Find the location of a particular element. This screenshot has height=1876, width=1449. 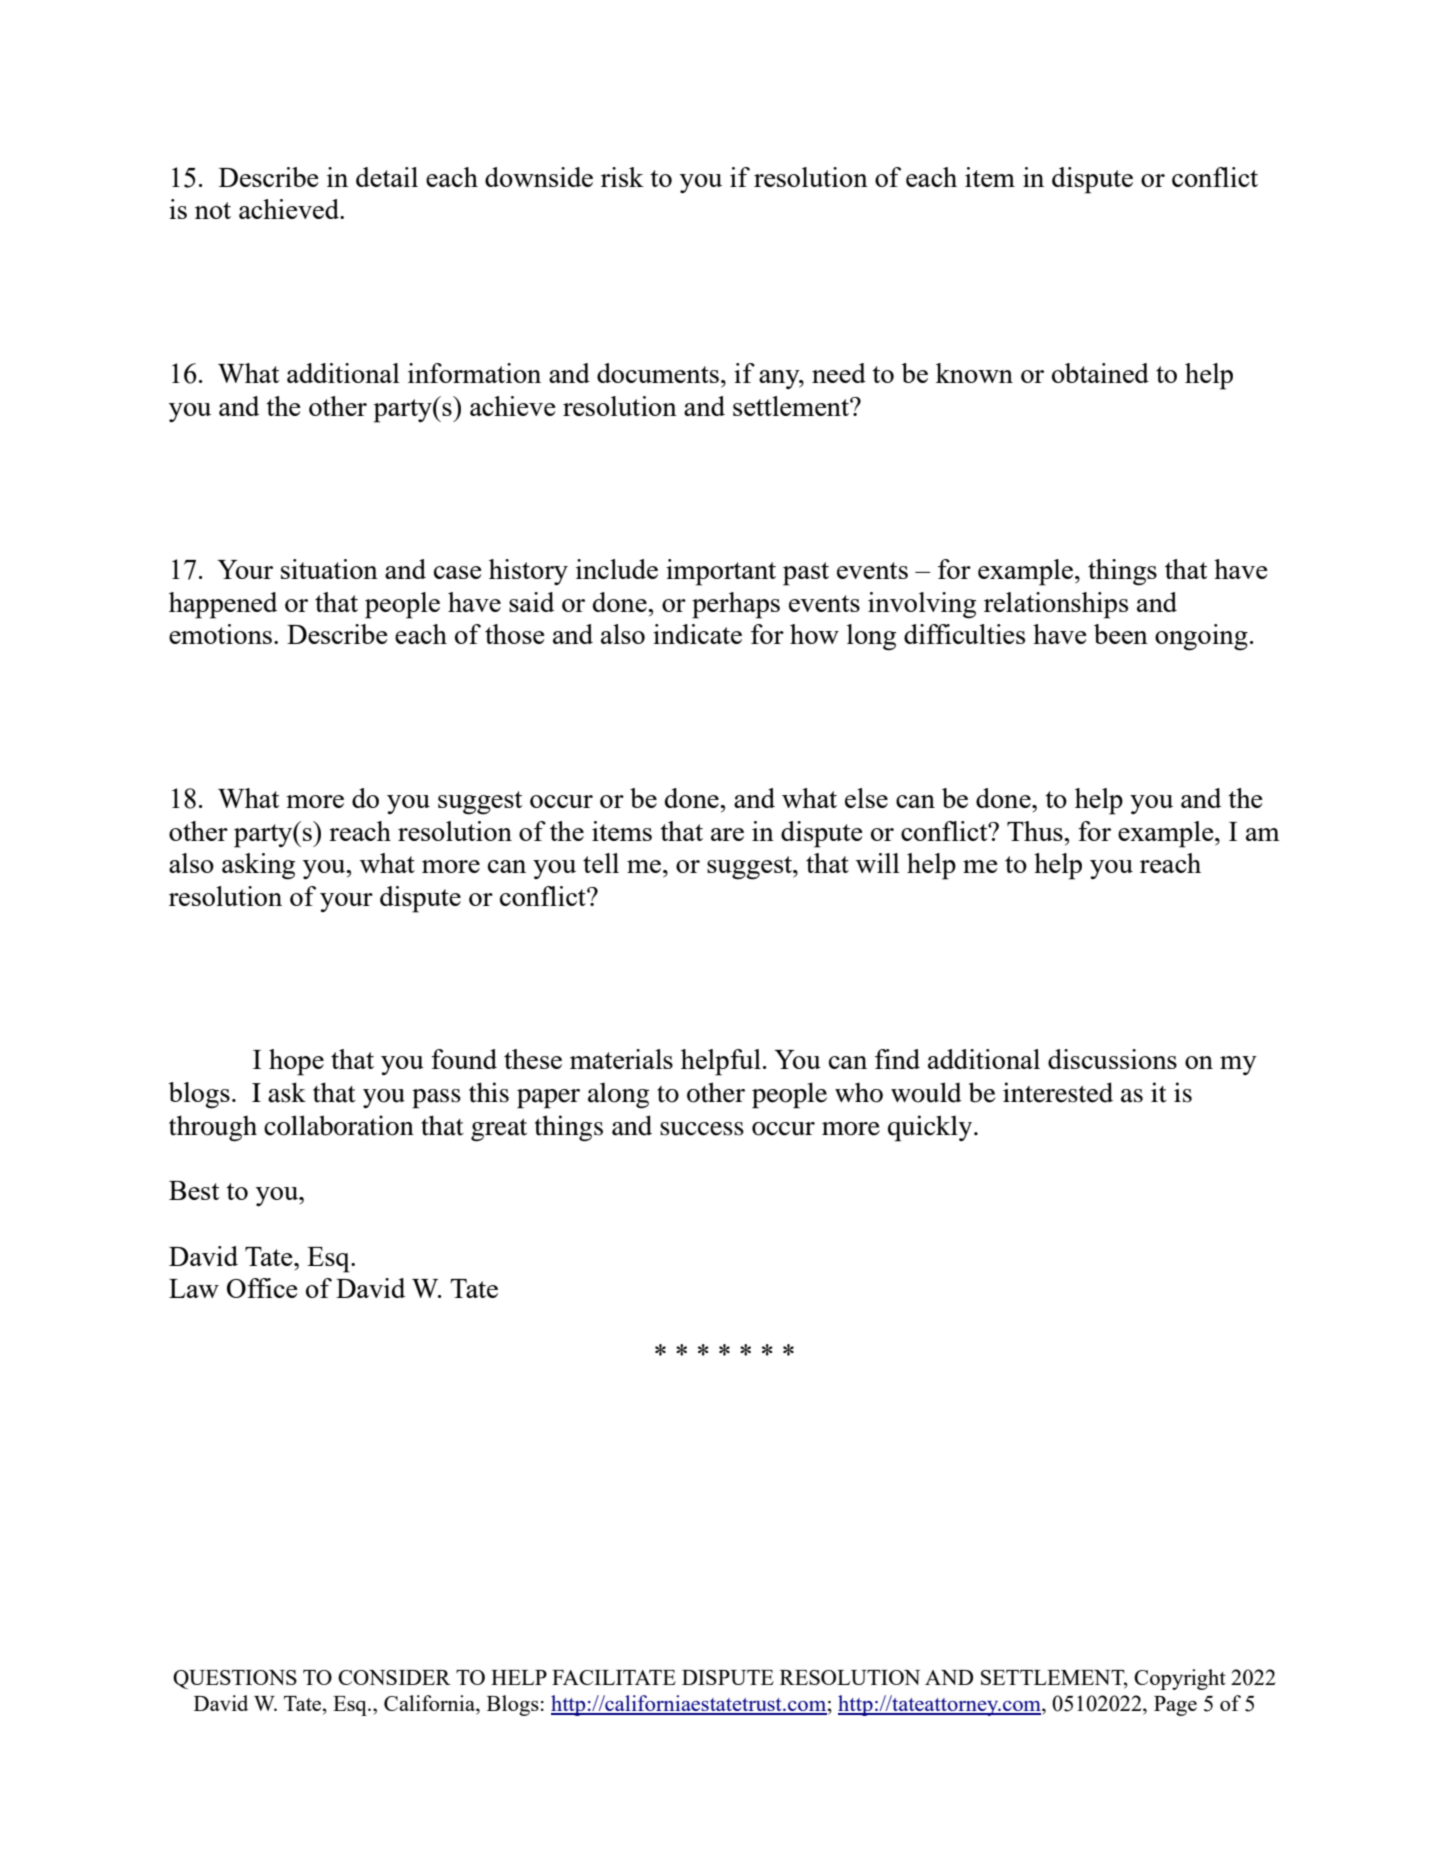

success is located at coordinates (702, 1129).
